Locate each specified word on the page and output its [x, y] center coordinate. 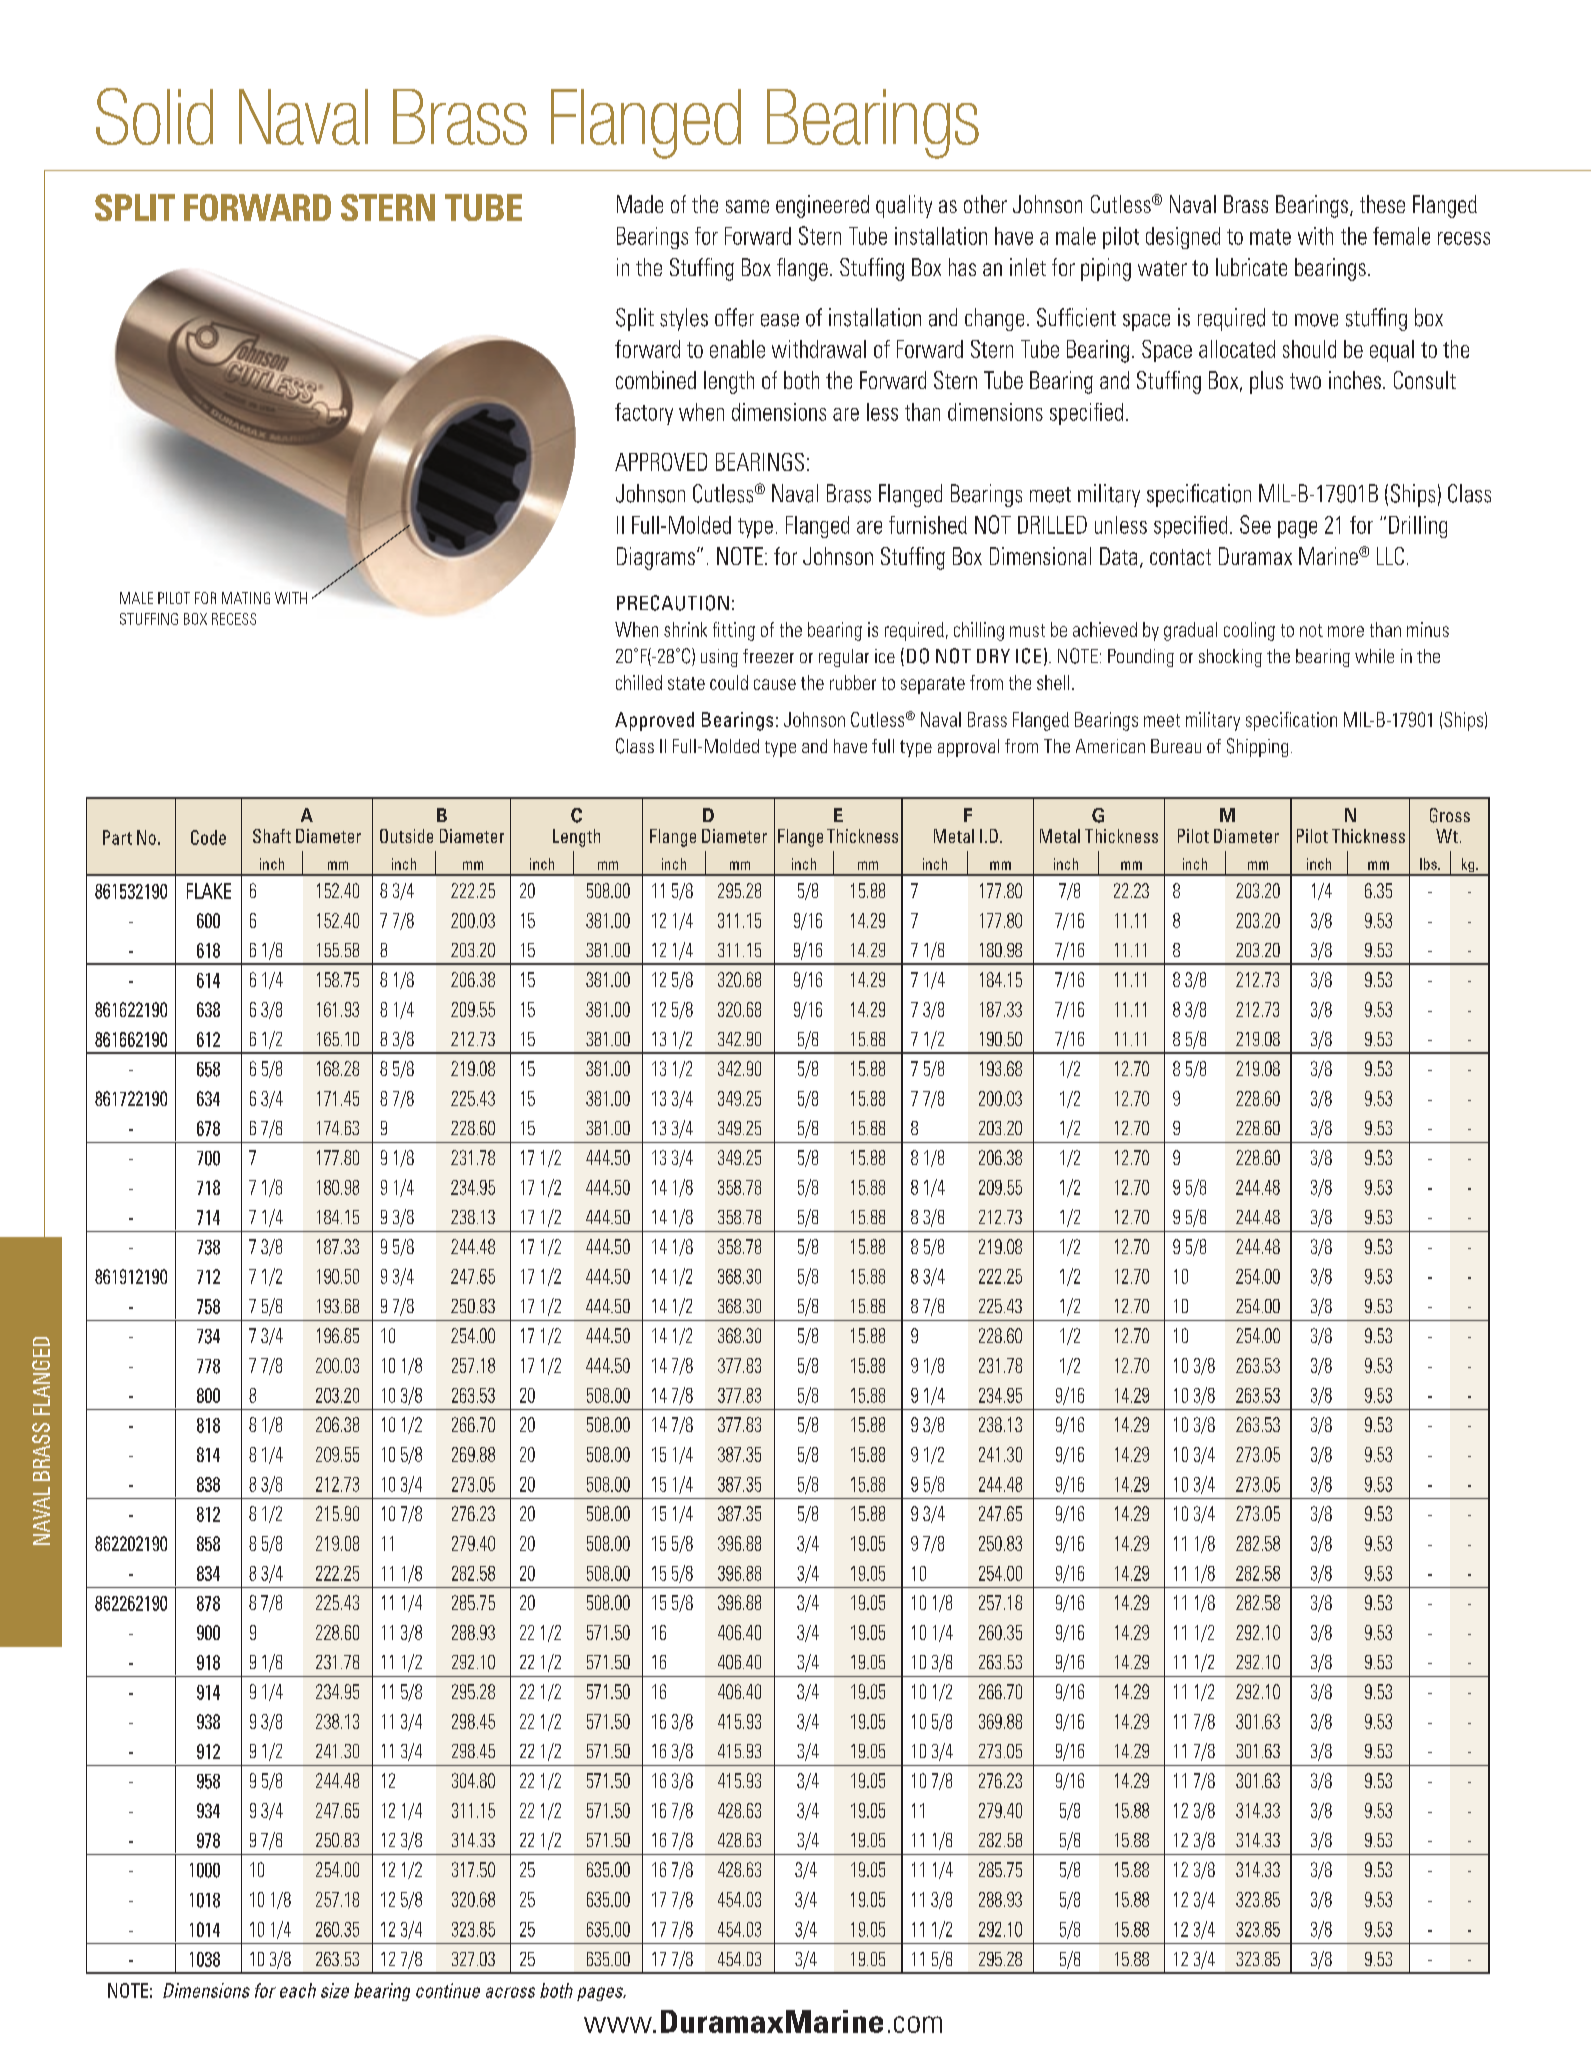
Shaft [272, 836]
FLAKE [209, 891]
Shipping [1257, 747]
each [298, 1990]
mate [1270, 237]
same [747, 206]
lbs [1429, 864]
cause [775, 684]
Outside [406, 836]
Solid [154, 116]
